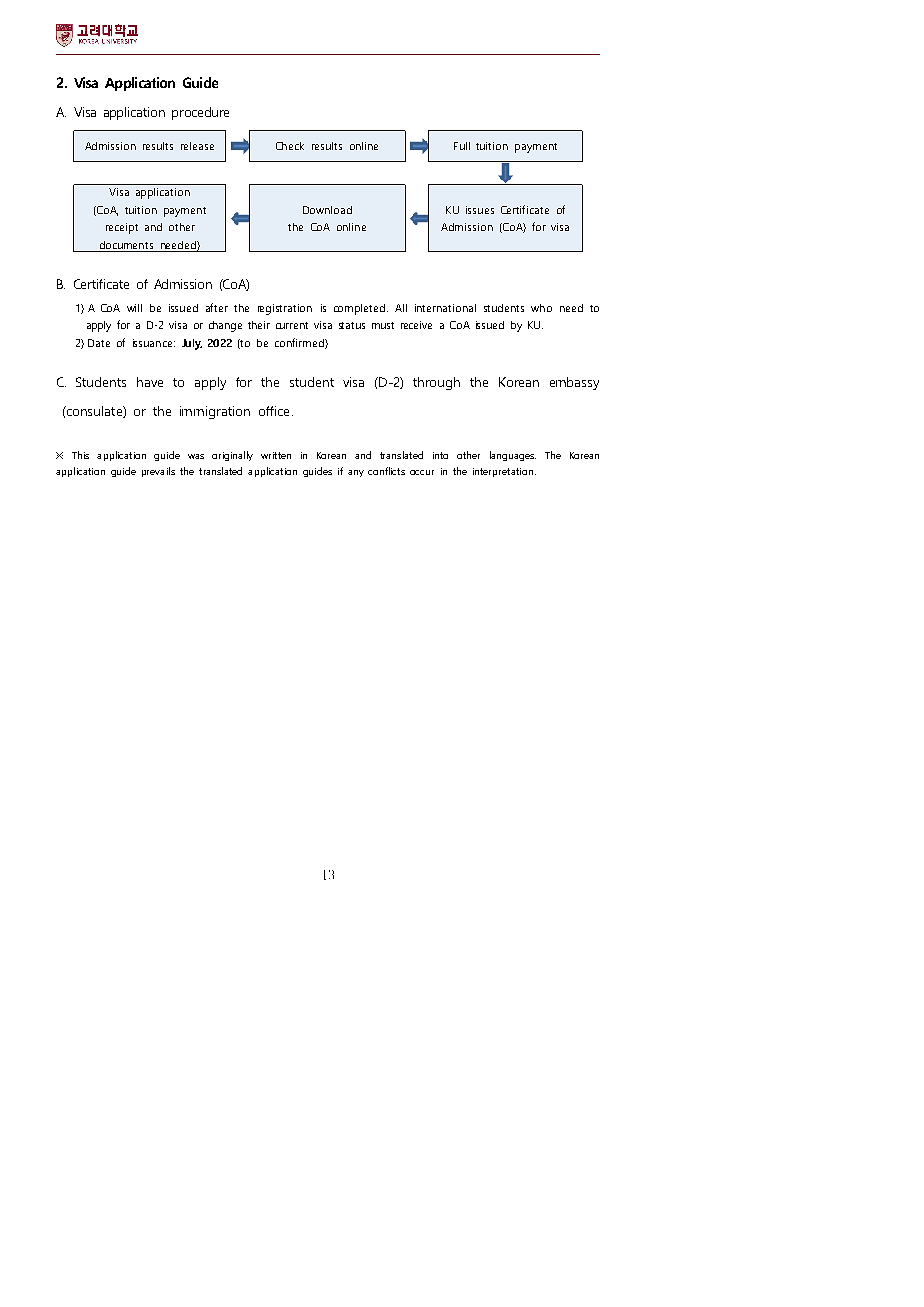 The image size is (924, 1307). Describe the element at coordinates (361, 309) in the image. I see `completed` at that location.
